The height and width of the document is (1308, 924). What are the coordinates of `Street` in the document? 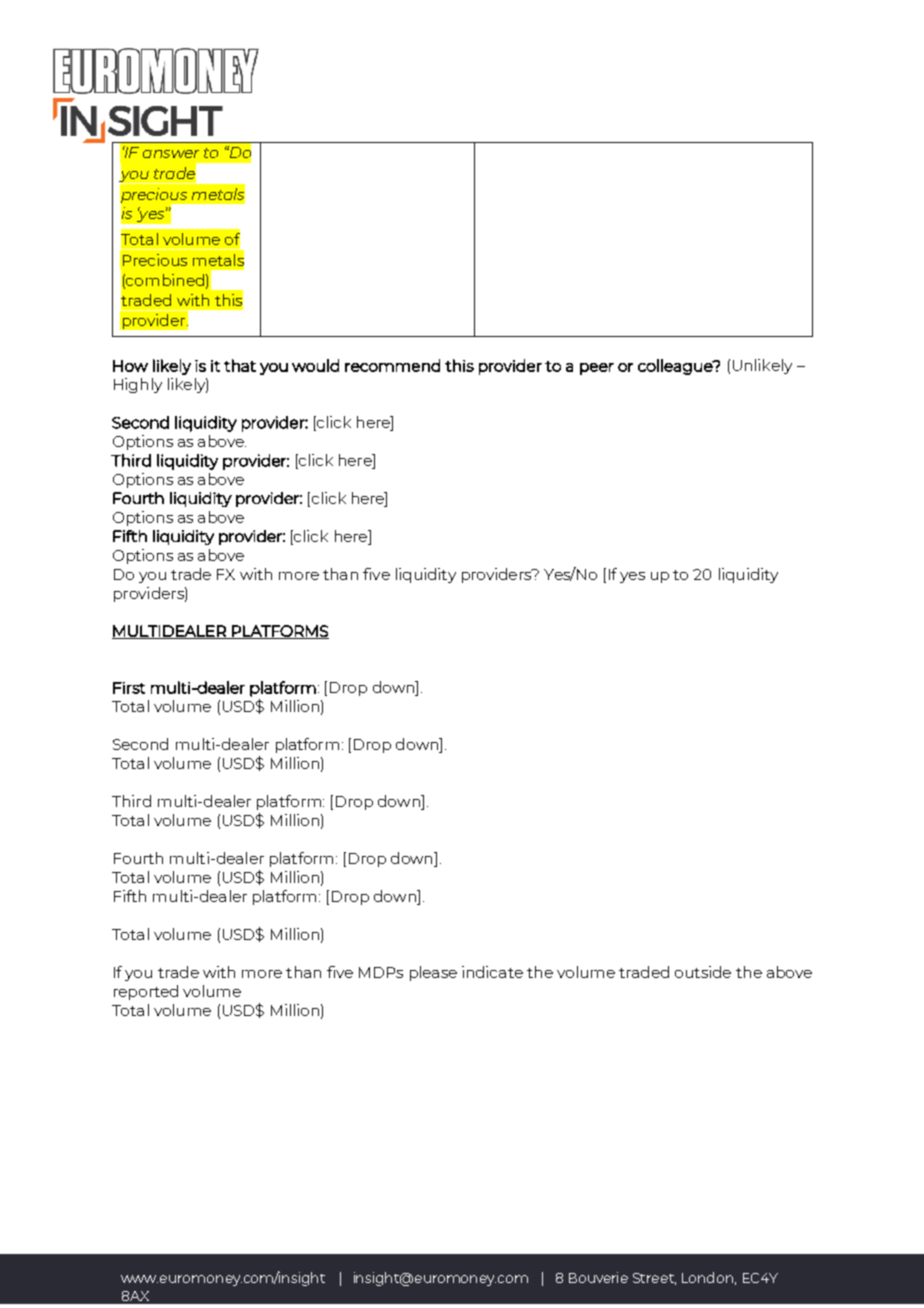 It's located at (654, 1279).
